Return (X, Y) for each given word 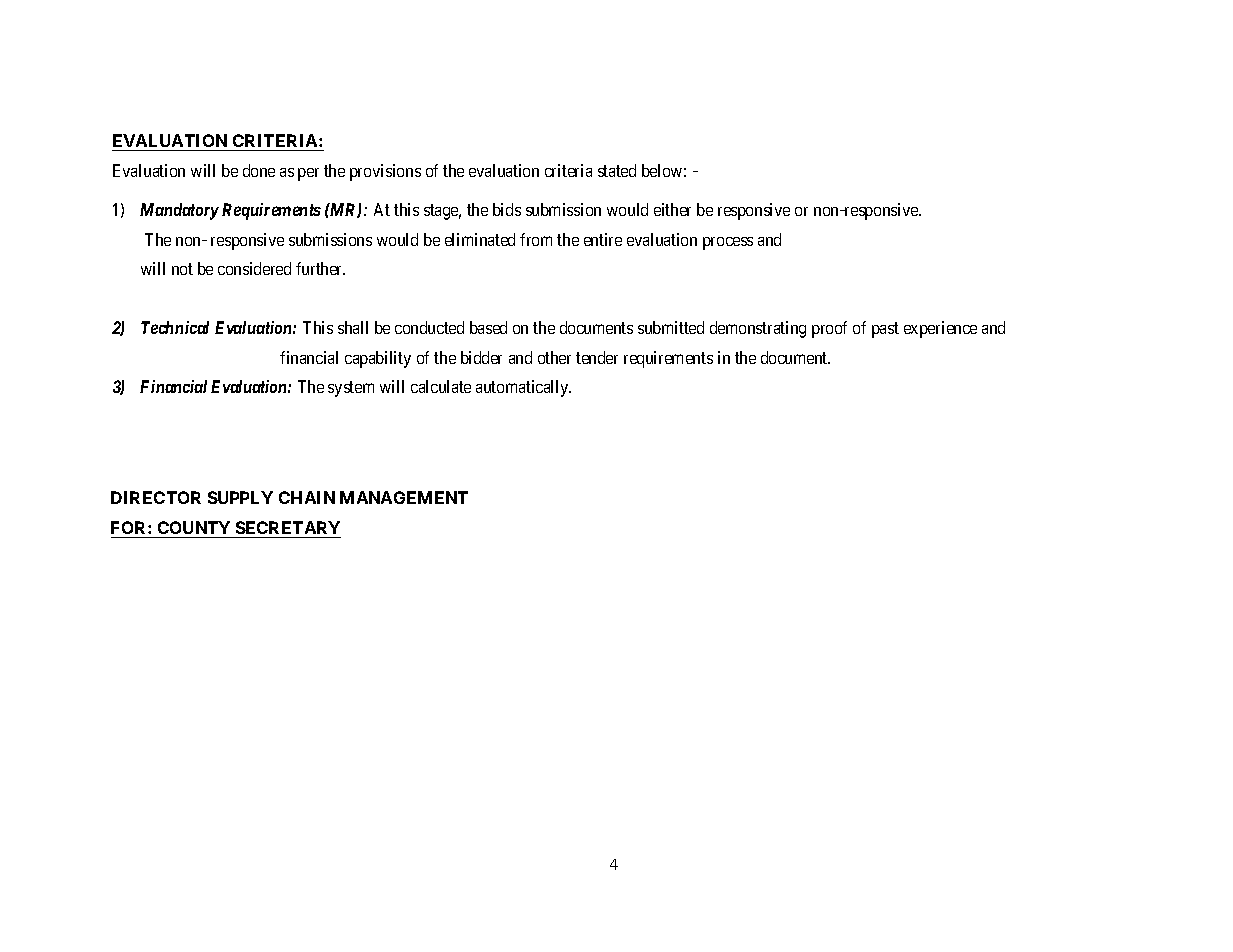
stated (617, 170)
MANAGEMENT (404, 497)
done (259, 170)
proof (829, 329)
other (554, 357)
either (672, 209)
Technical (175, 327)
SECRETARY (287, 529)
